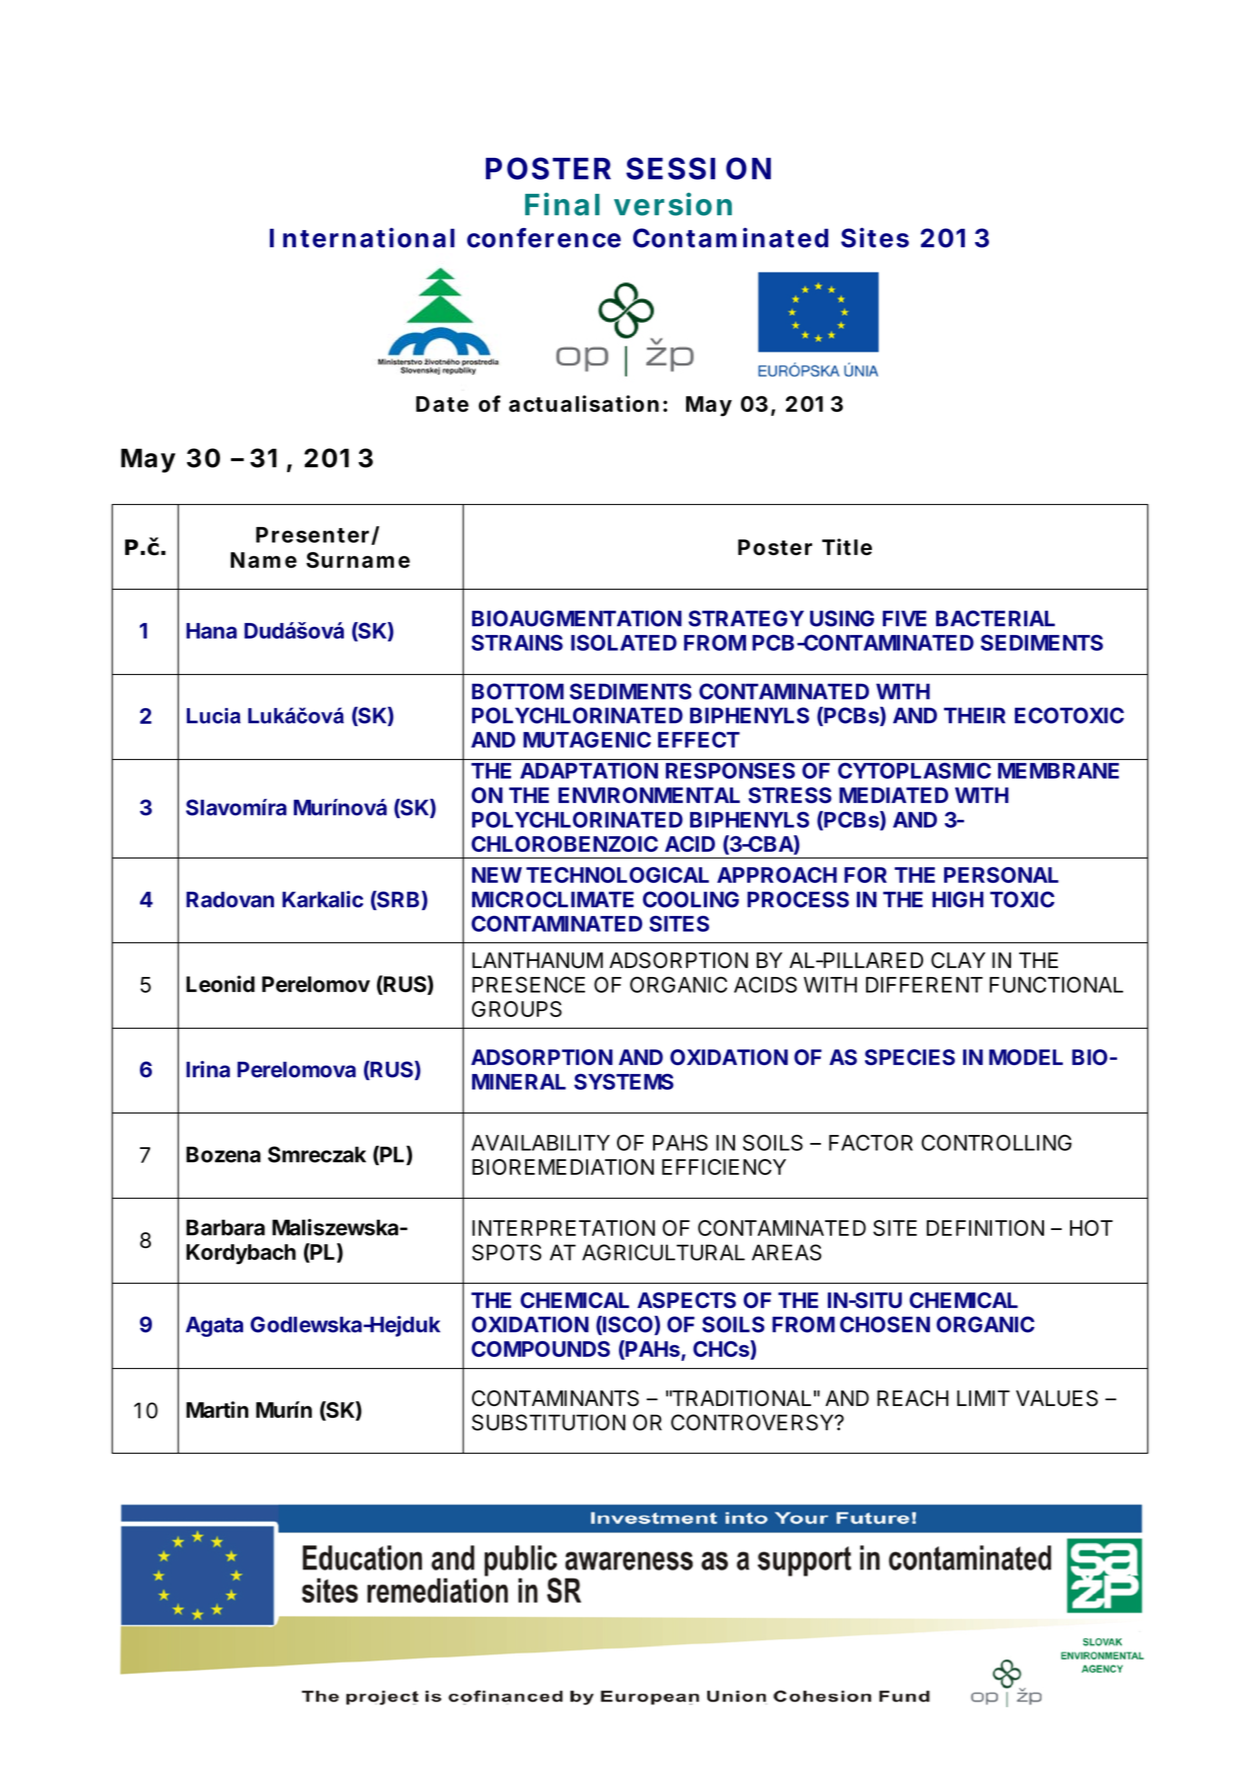 The image size is (1260, 1782). What do you see at coordinates (528, 984) in the screenshot?
I see `PRESENCE` at bounding box center [528, 984].
